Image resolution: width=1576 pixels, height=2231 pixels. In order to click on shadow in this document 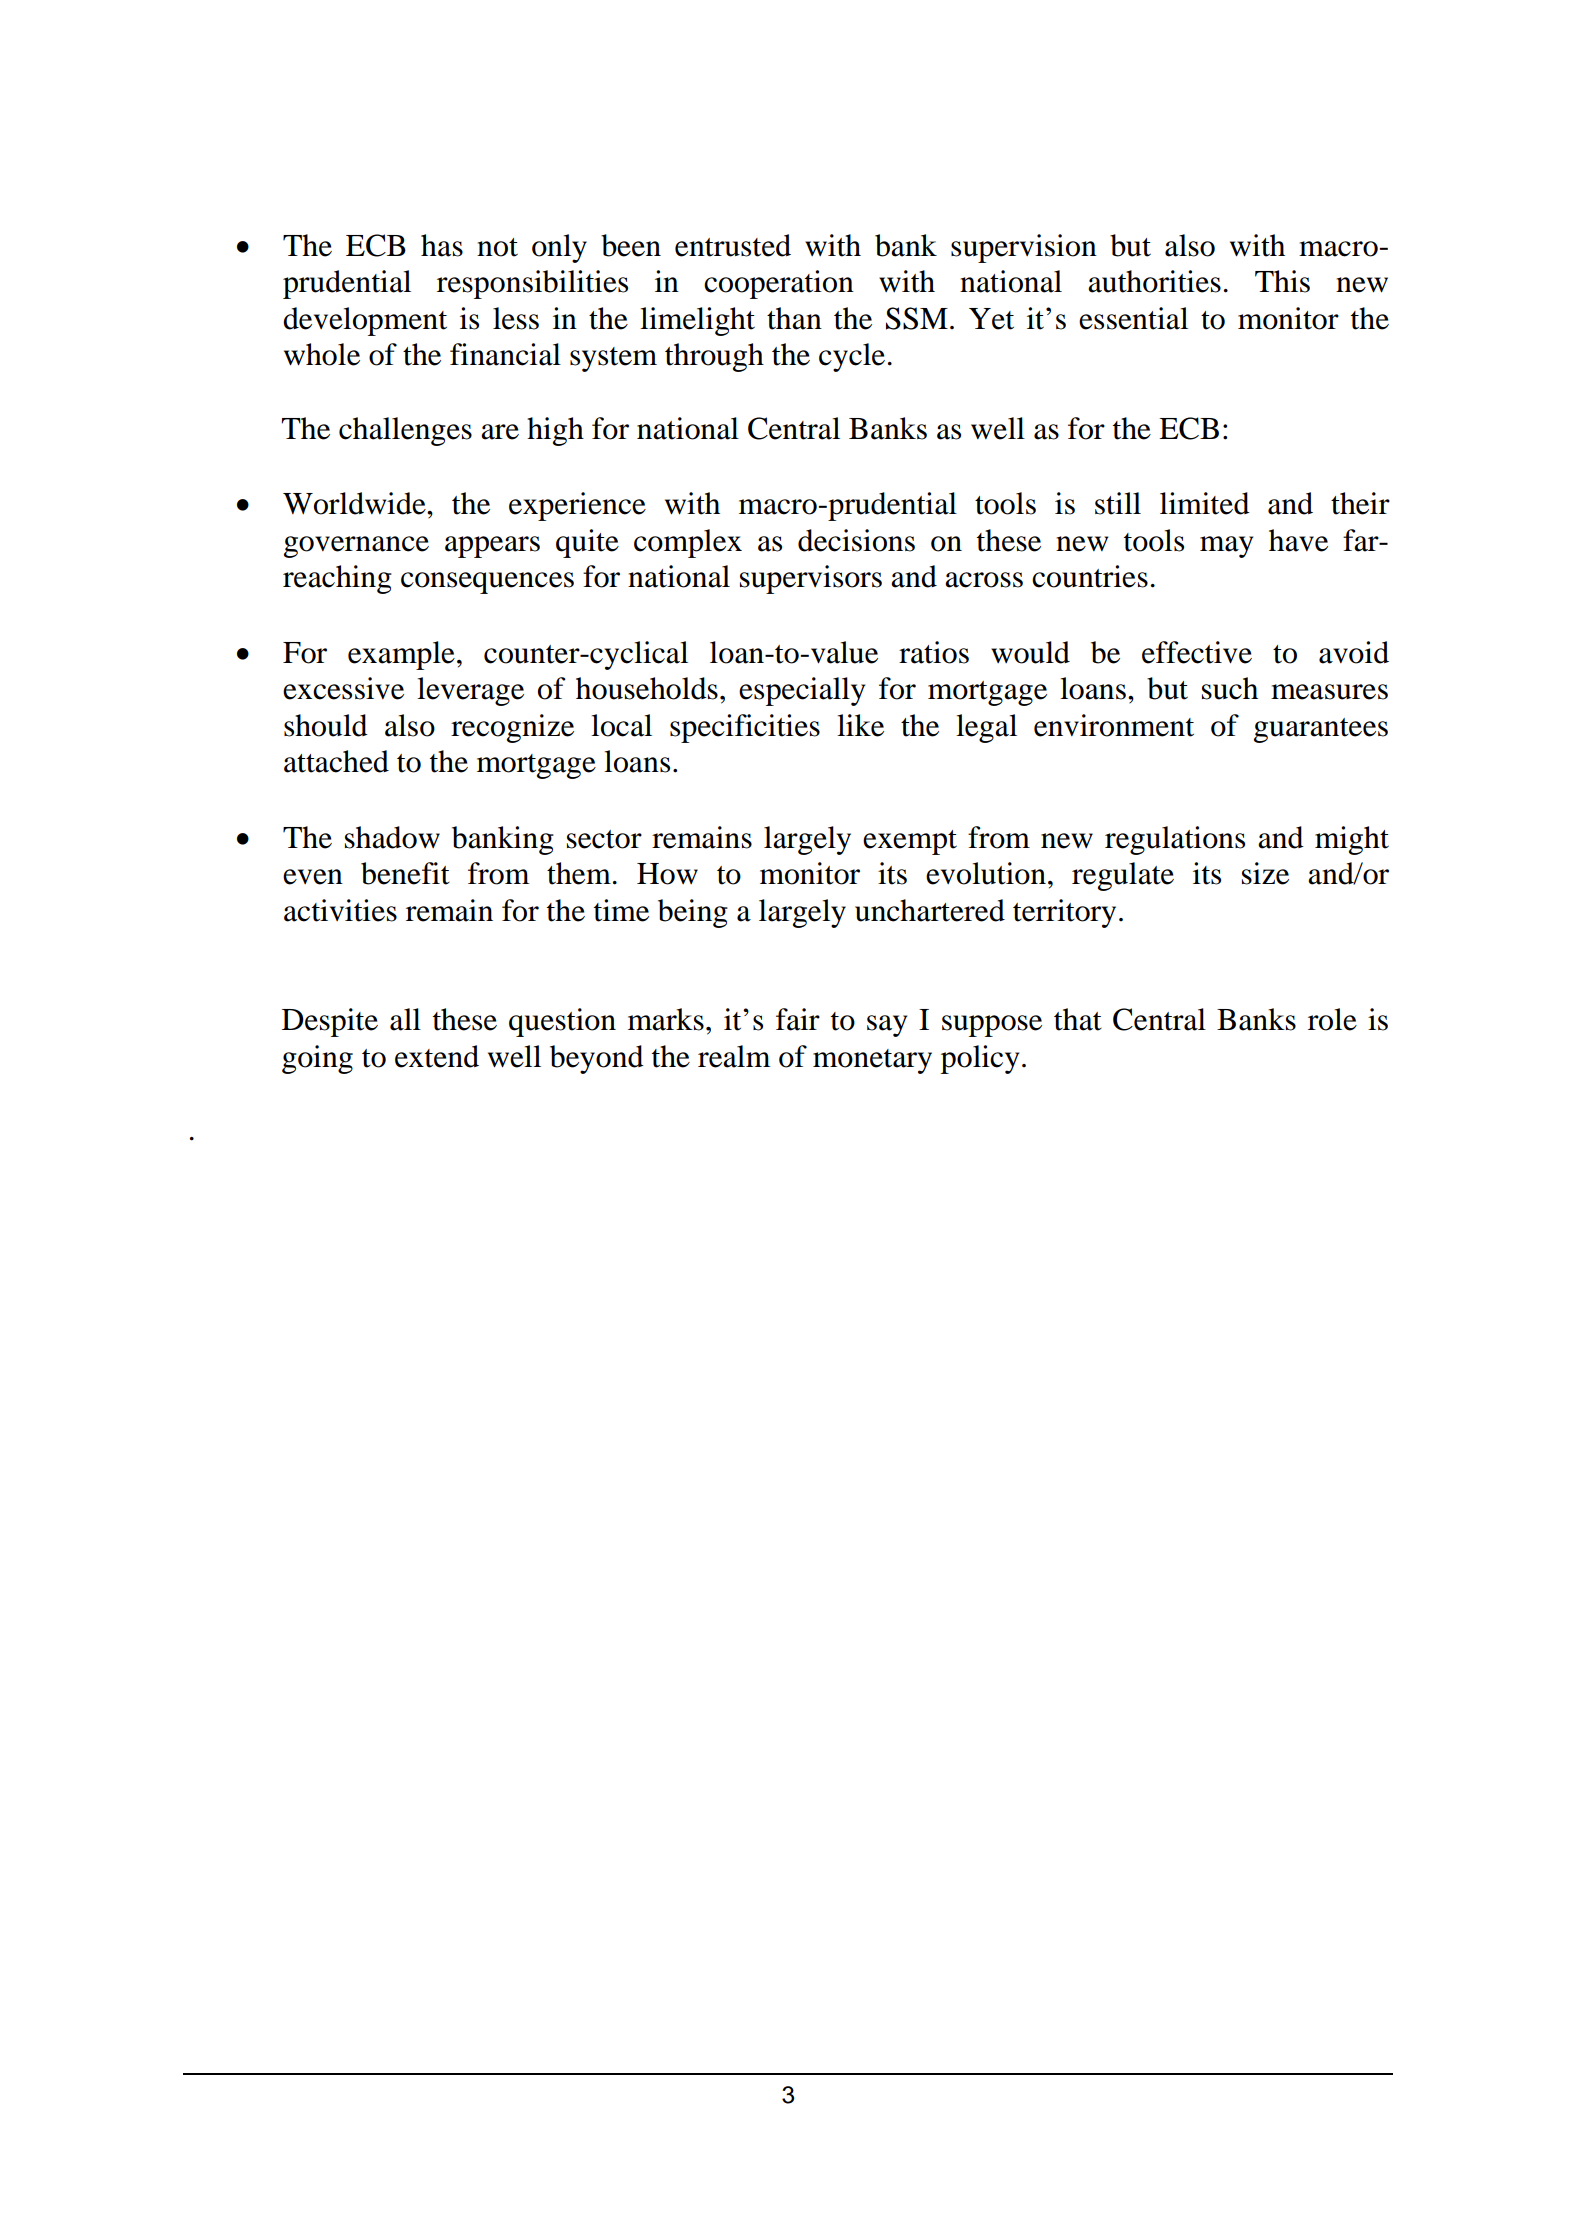, I will do `click(392, 837)`.
